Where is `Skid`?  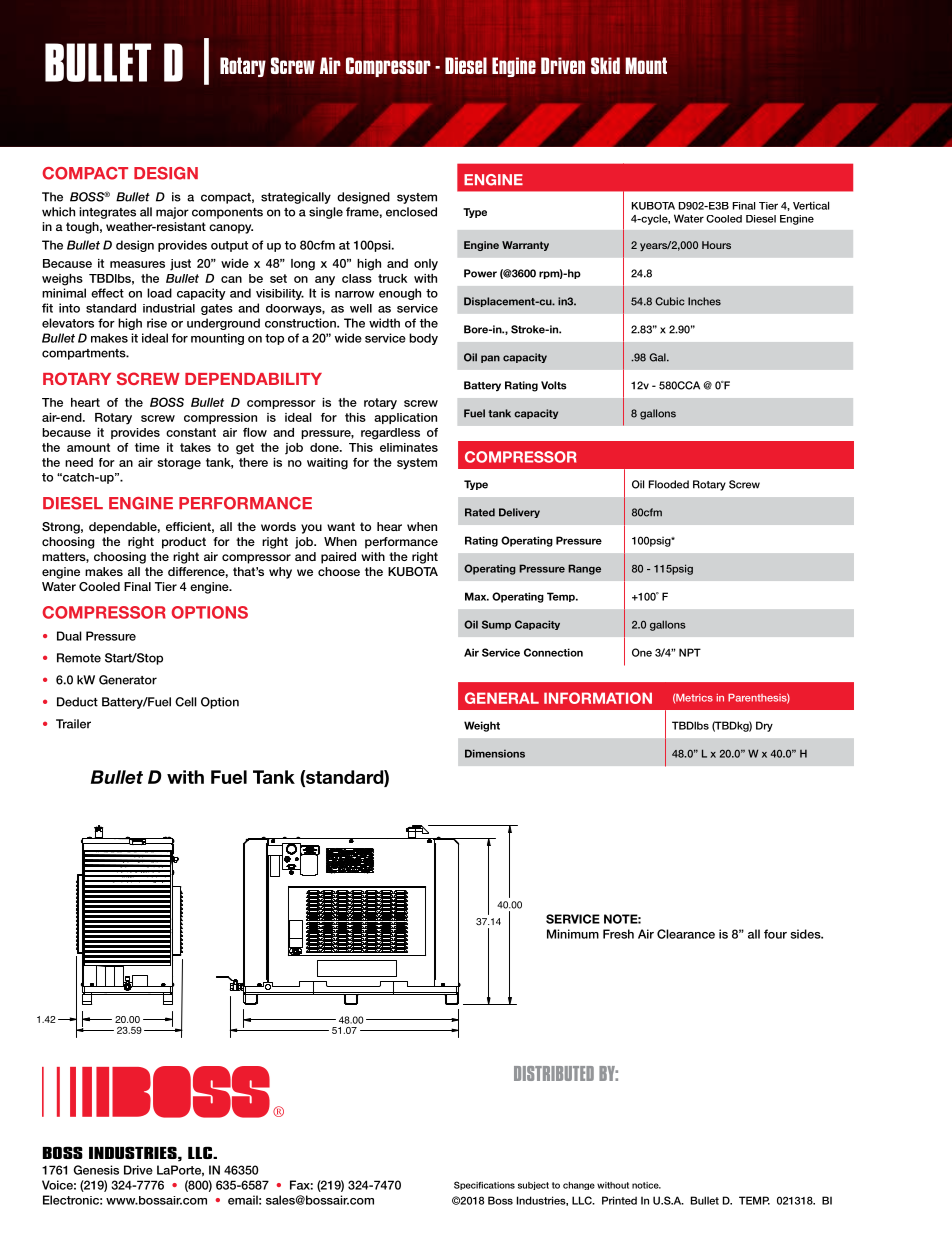 Skid is located at coordinates (605, 65).
